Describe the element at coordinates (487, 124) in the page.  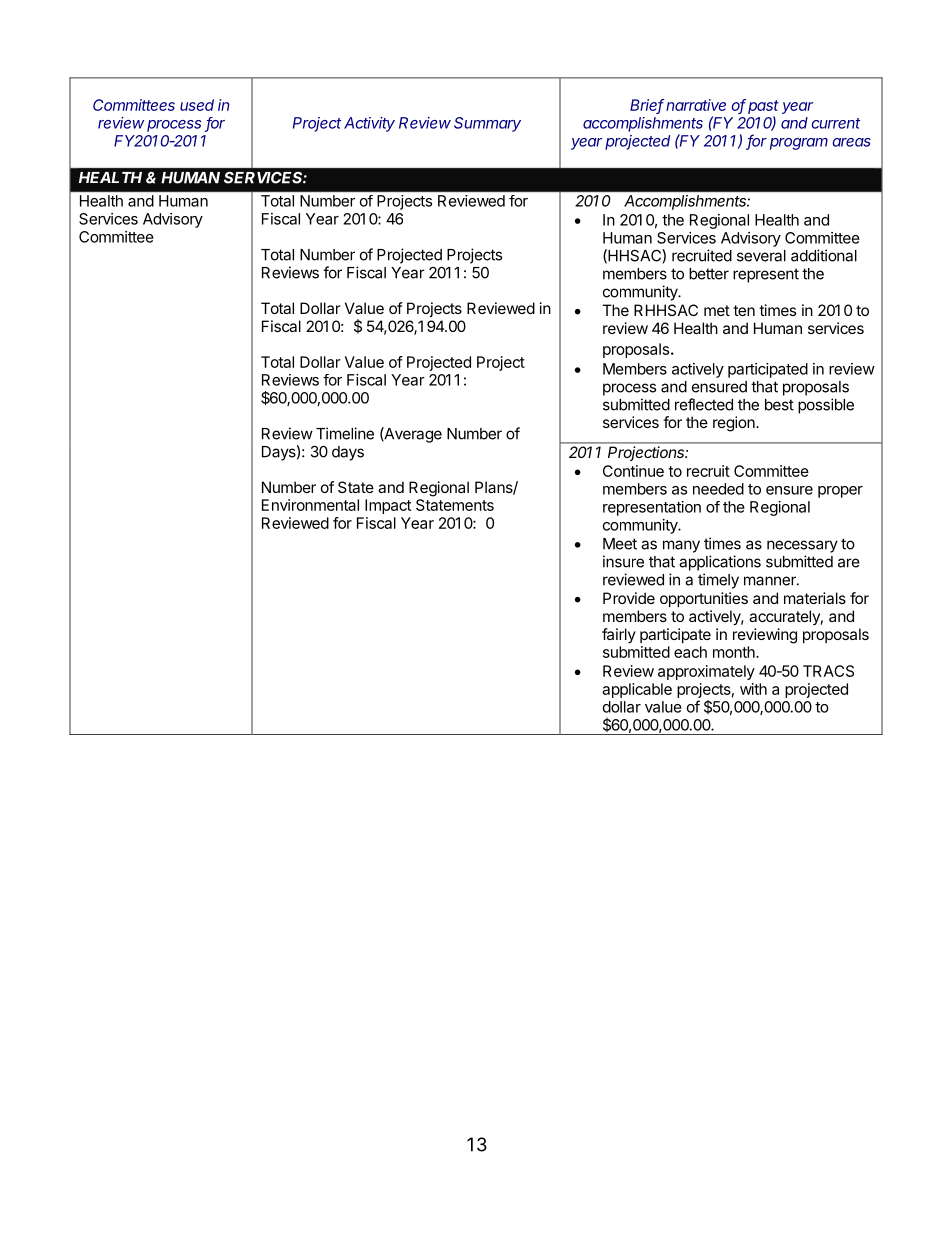
I see `Summary` at that location.
